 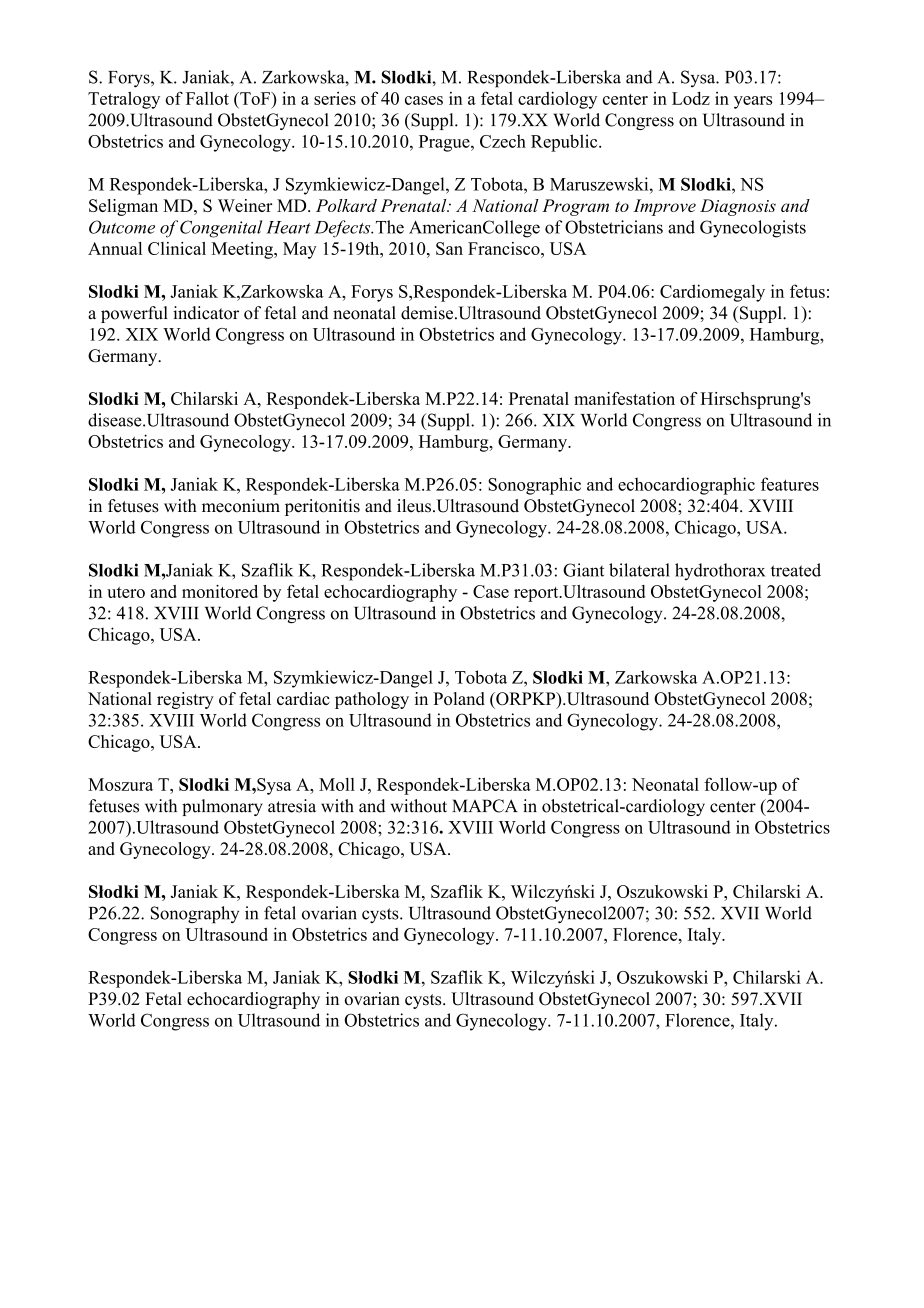 What do you see at coordinates (241, 506) in the document?
I see `meconium` at bounding box center [241, 506].
